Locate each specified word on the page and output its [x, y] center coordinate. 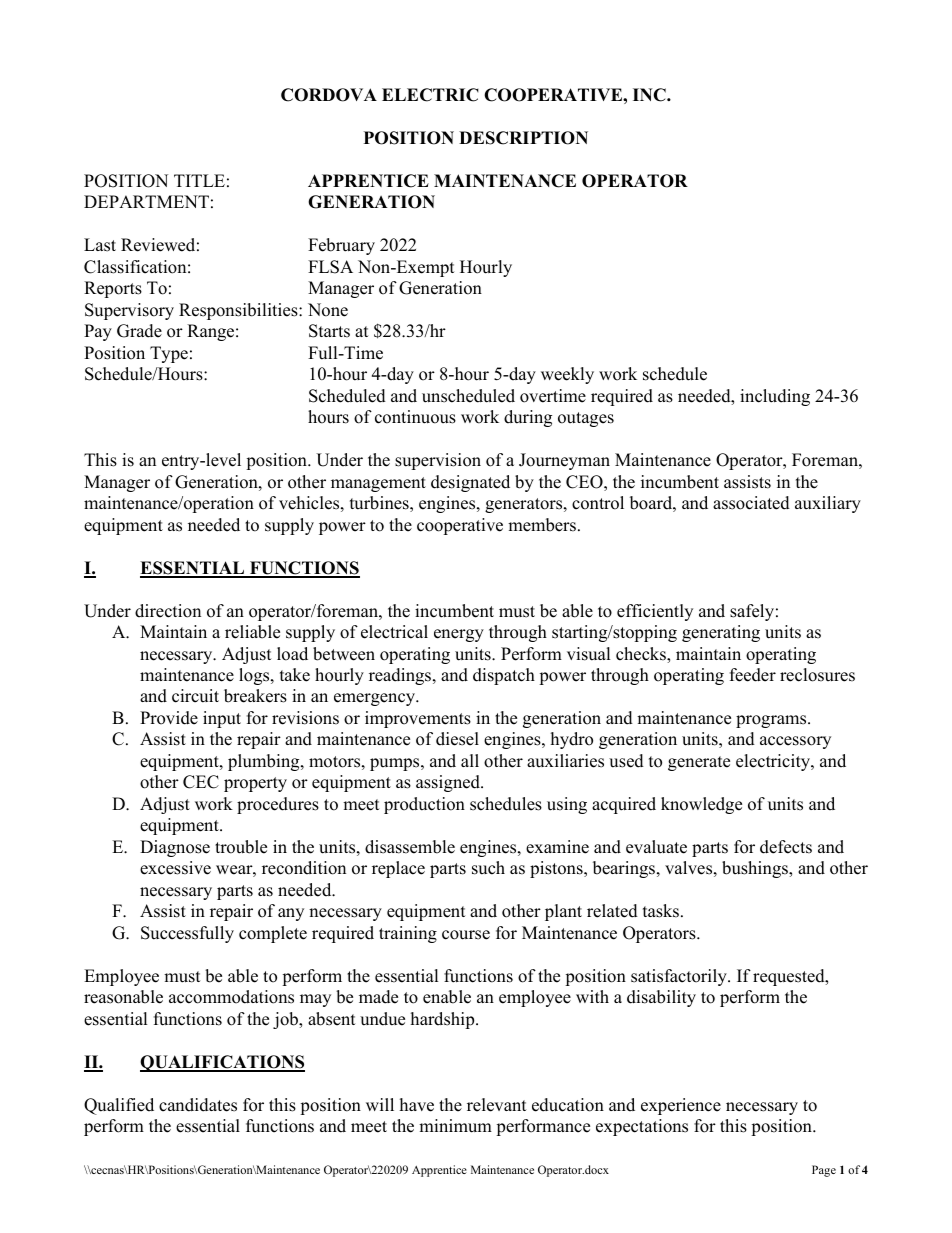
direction [168, 611]
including [775, 397]
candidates [198, 1105]
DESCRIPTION [523, 138]
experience [681, 1106]
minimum [455, 1126]
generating [721, 633]
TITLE [199, 180]
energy [459, 635]
